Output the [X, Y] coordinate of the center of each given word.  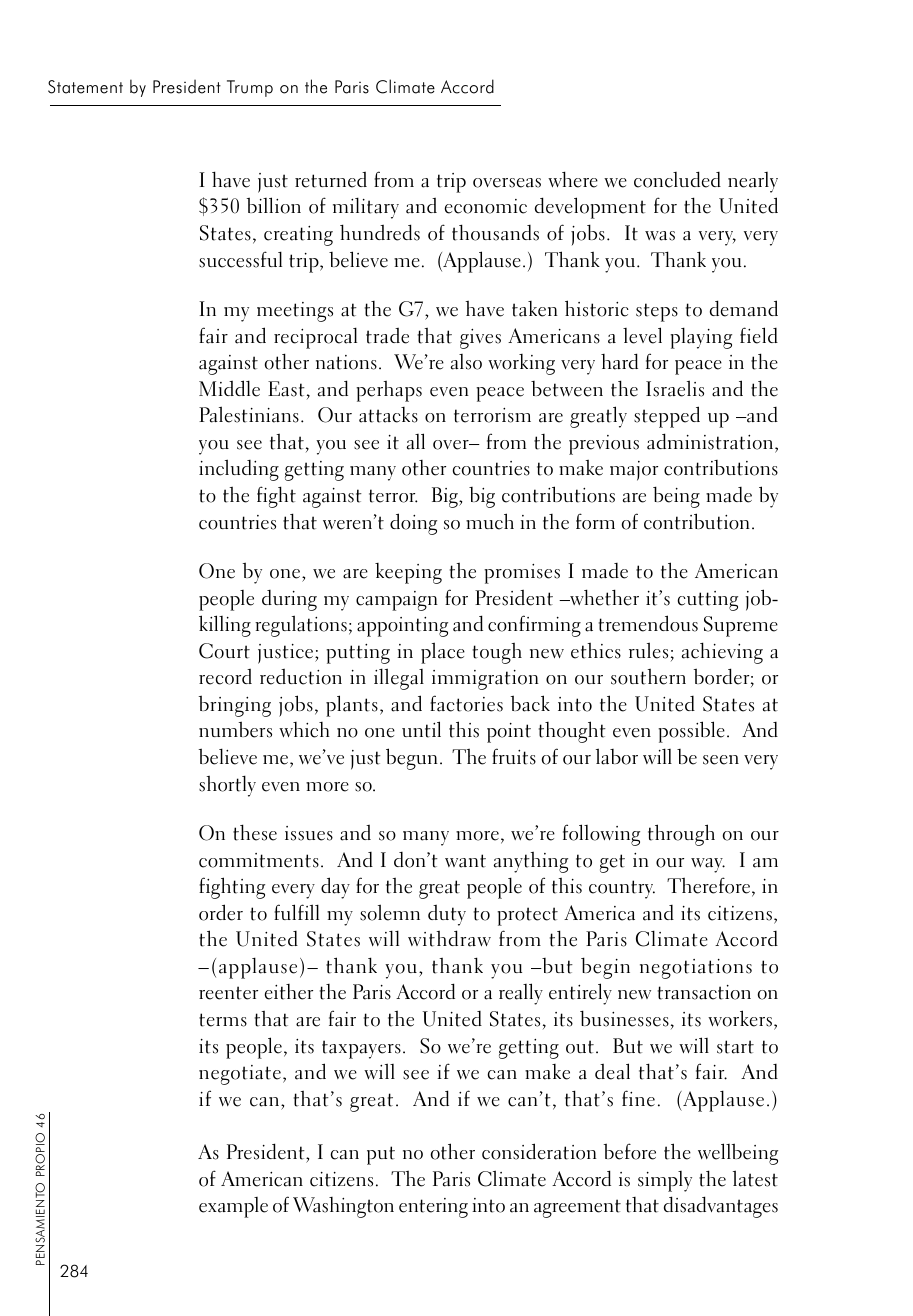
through [681, 835]
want [465, 861]
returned [331, 179]
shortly [227, 786]
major [634, 471]
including [239, 470]
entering [433, 1208]
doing [413, 524]
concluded [677, 179]
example [233, 1207]
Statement [85, 87]
